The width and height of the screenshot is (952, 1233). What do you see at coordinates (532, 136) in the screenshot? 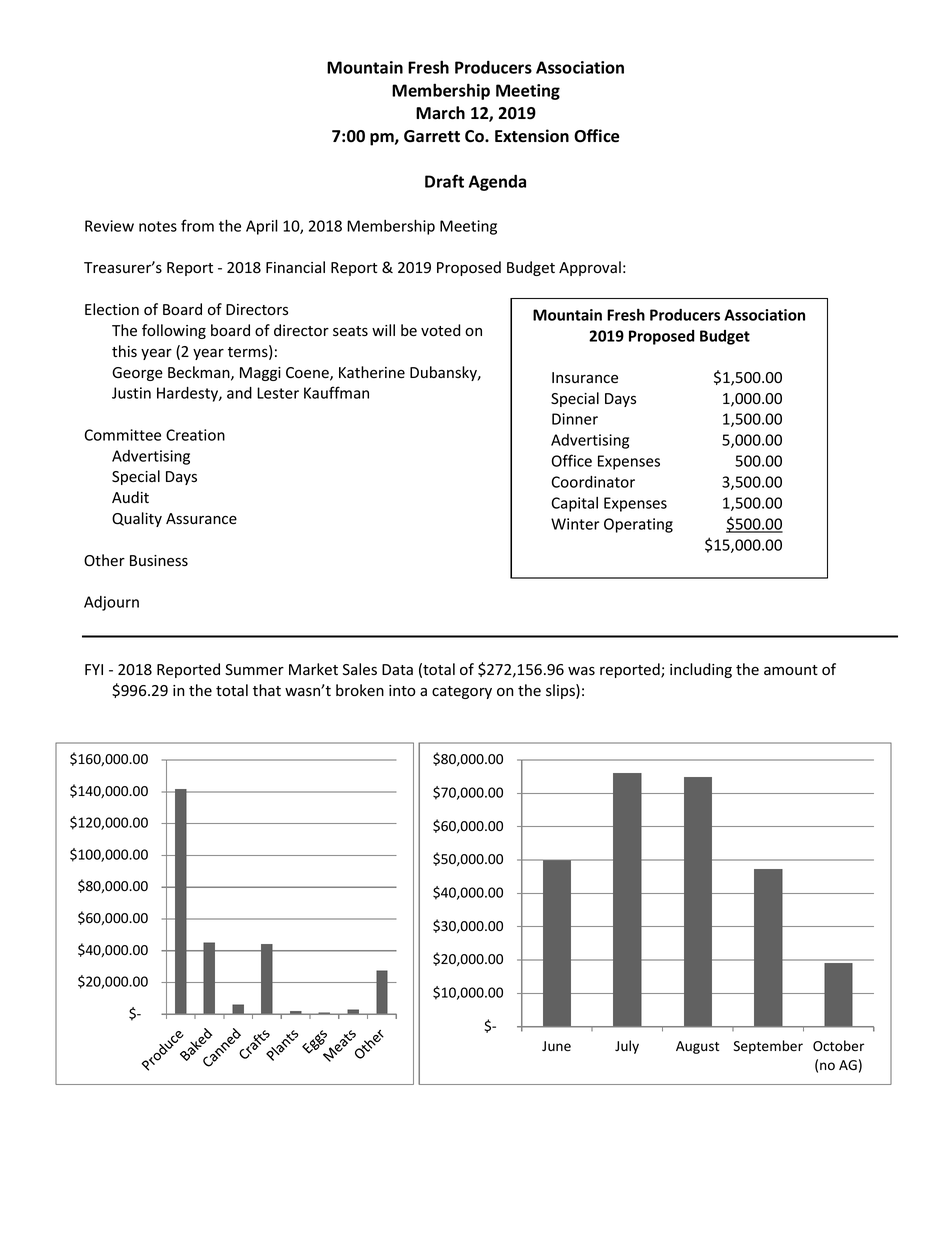
I see `Extension` at bounding box center [532, 136].
